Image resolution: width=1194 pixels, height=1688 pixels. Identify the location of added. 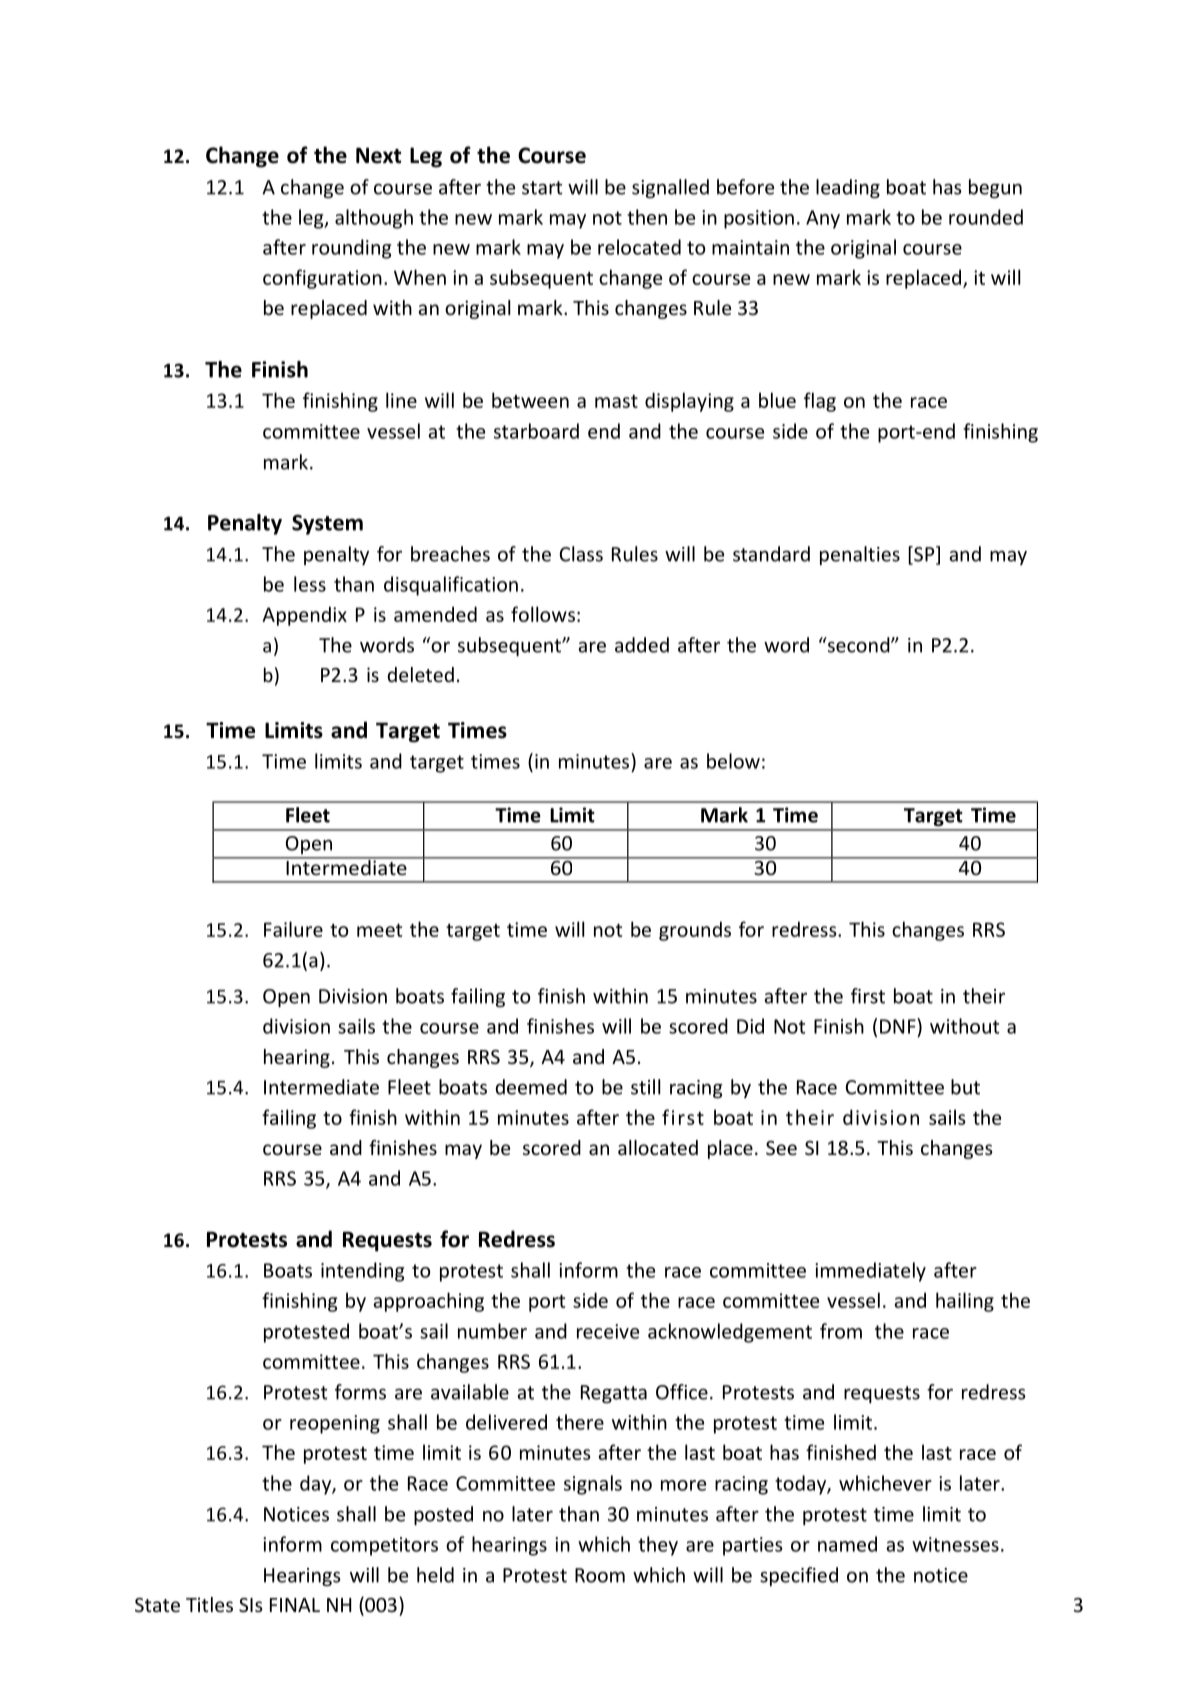
(642, 645).
